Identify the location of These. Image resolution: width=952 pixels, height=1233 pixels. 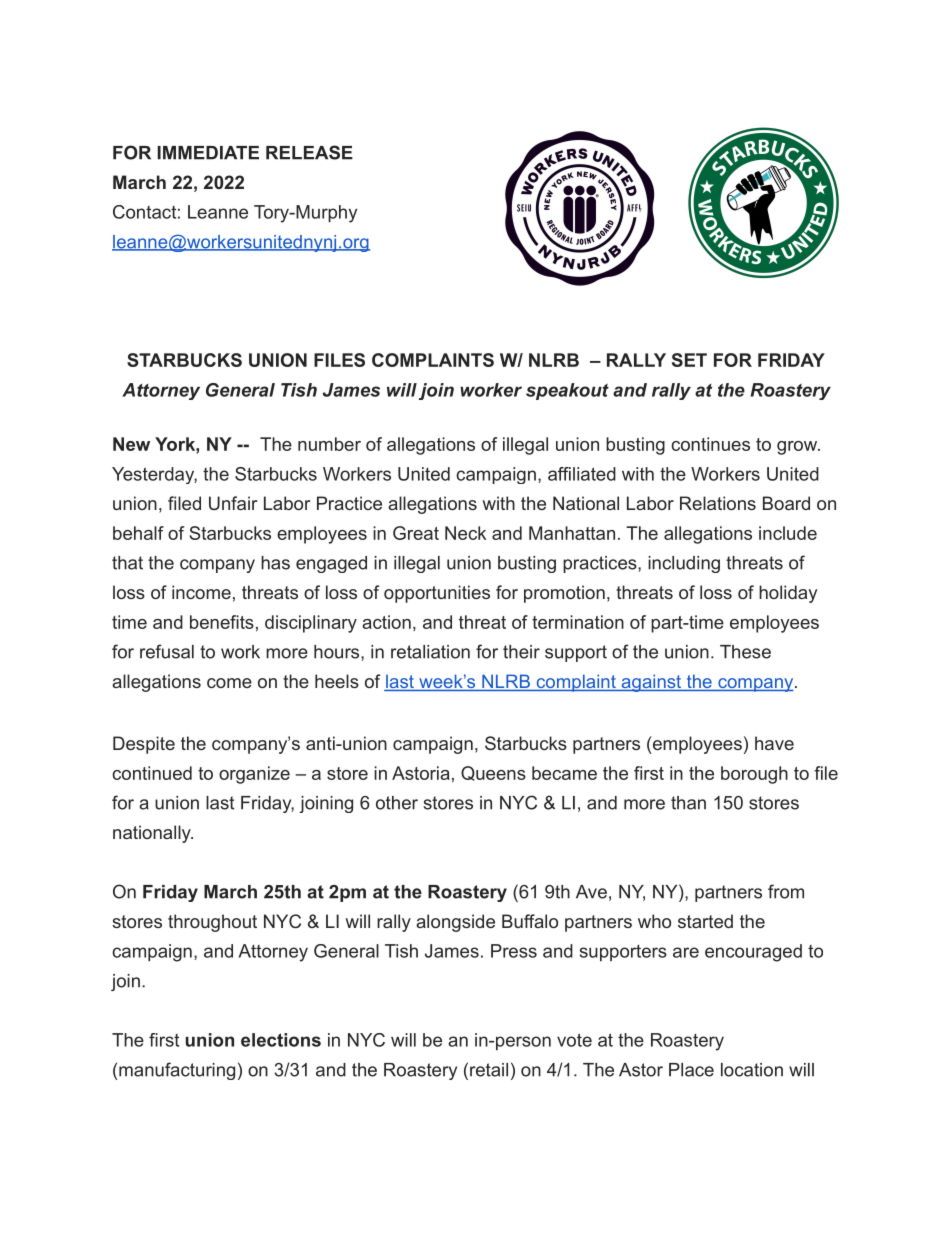
(745, 652).
